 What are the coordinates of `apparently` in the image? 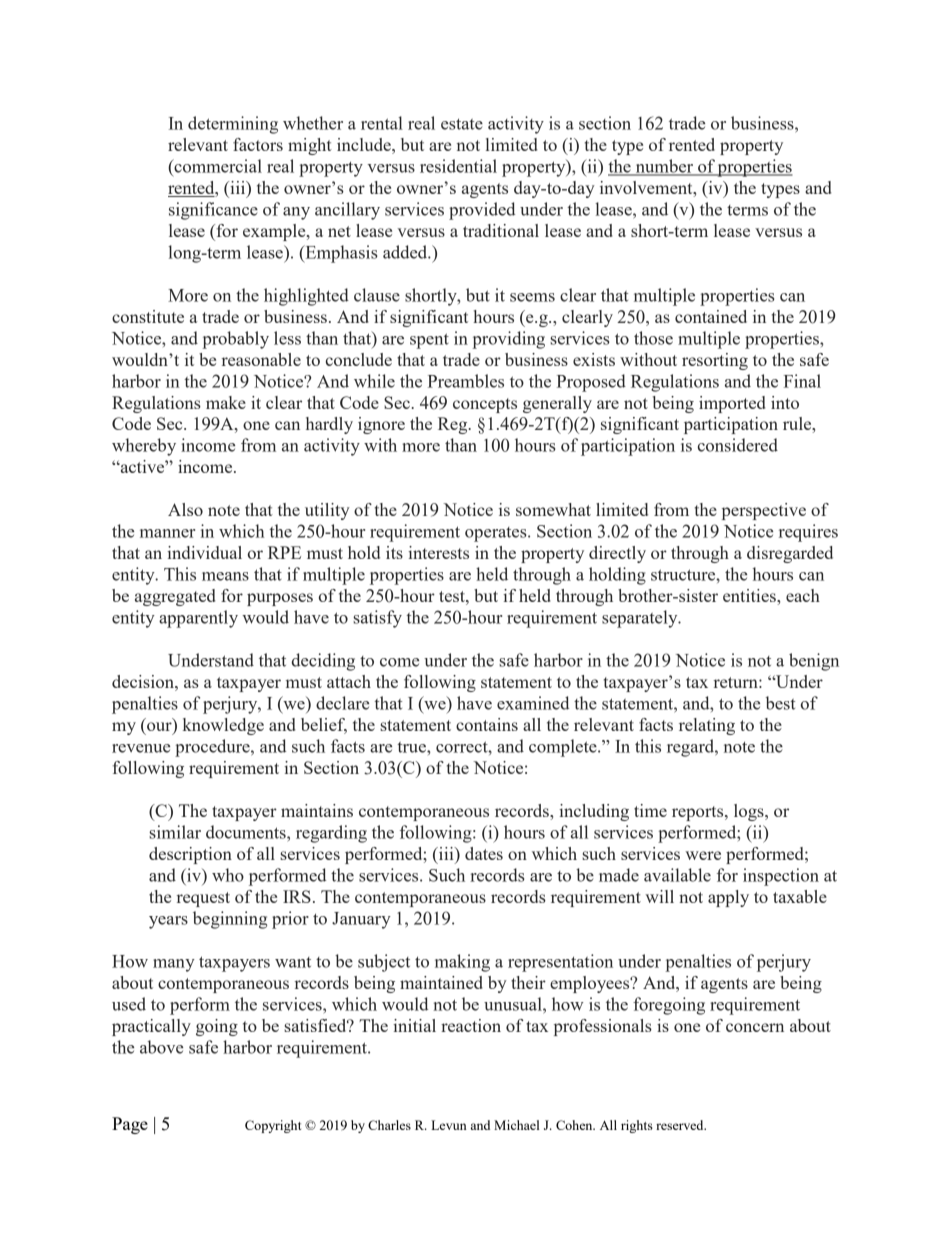 It's located at (198, 619).
